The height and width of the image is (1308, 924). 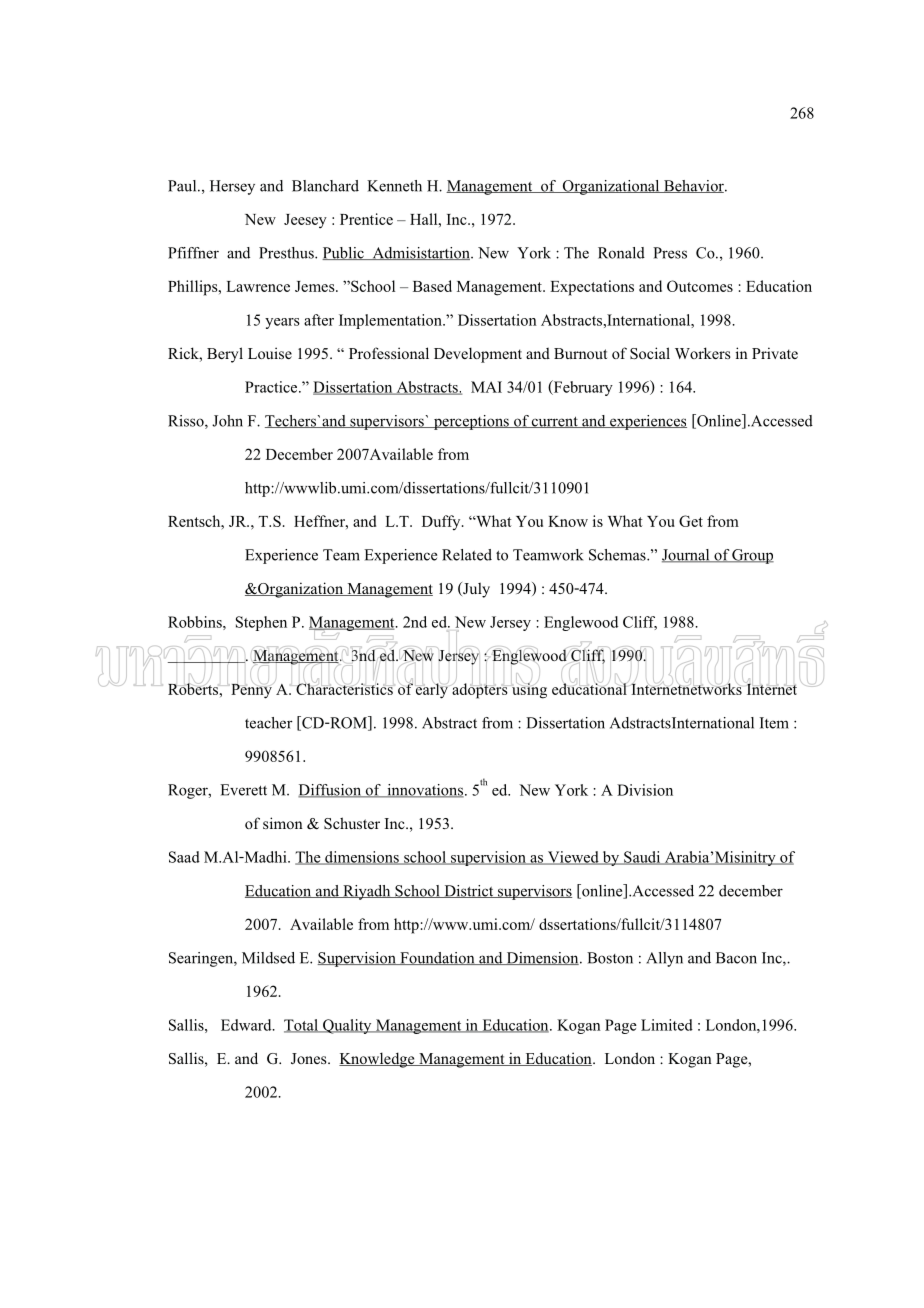 I want to click on Get, so click(x=691, y=521).
